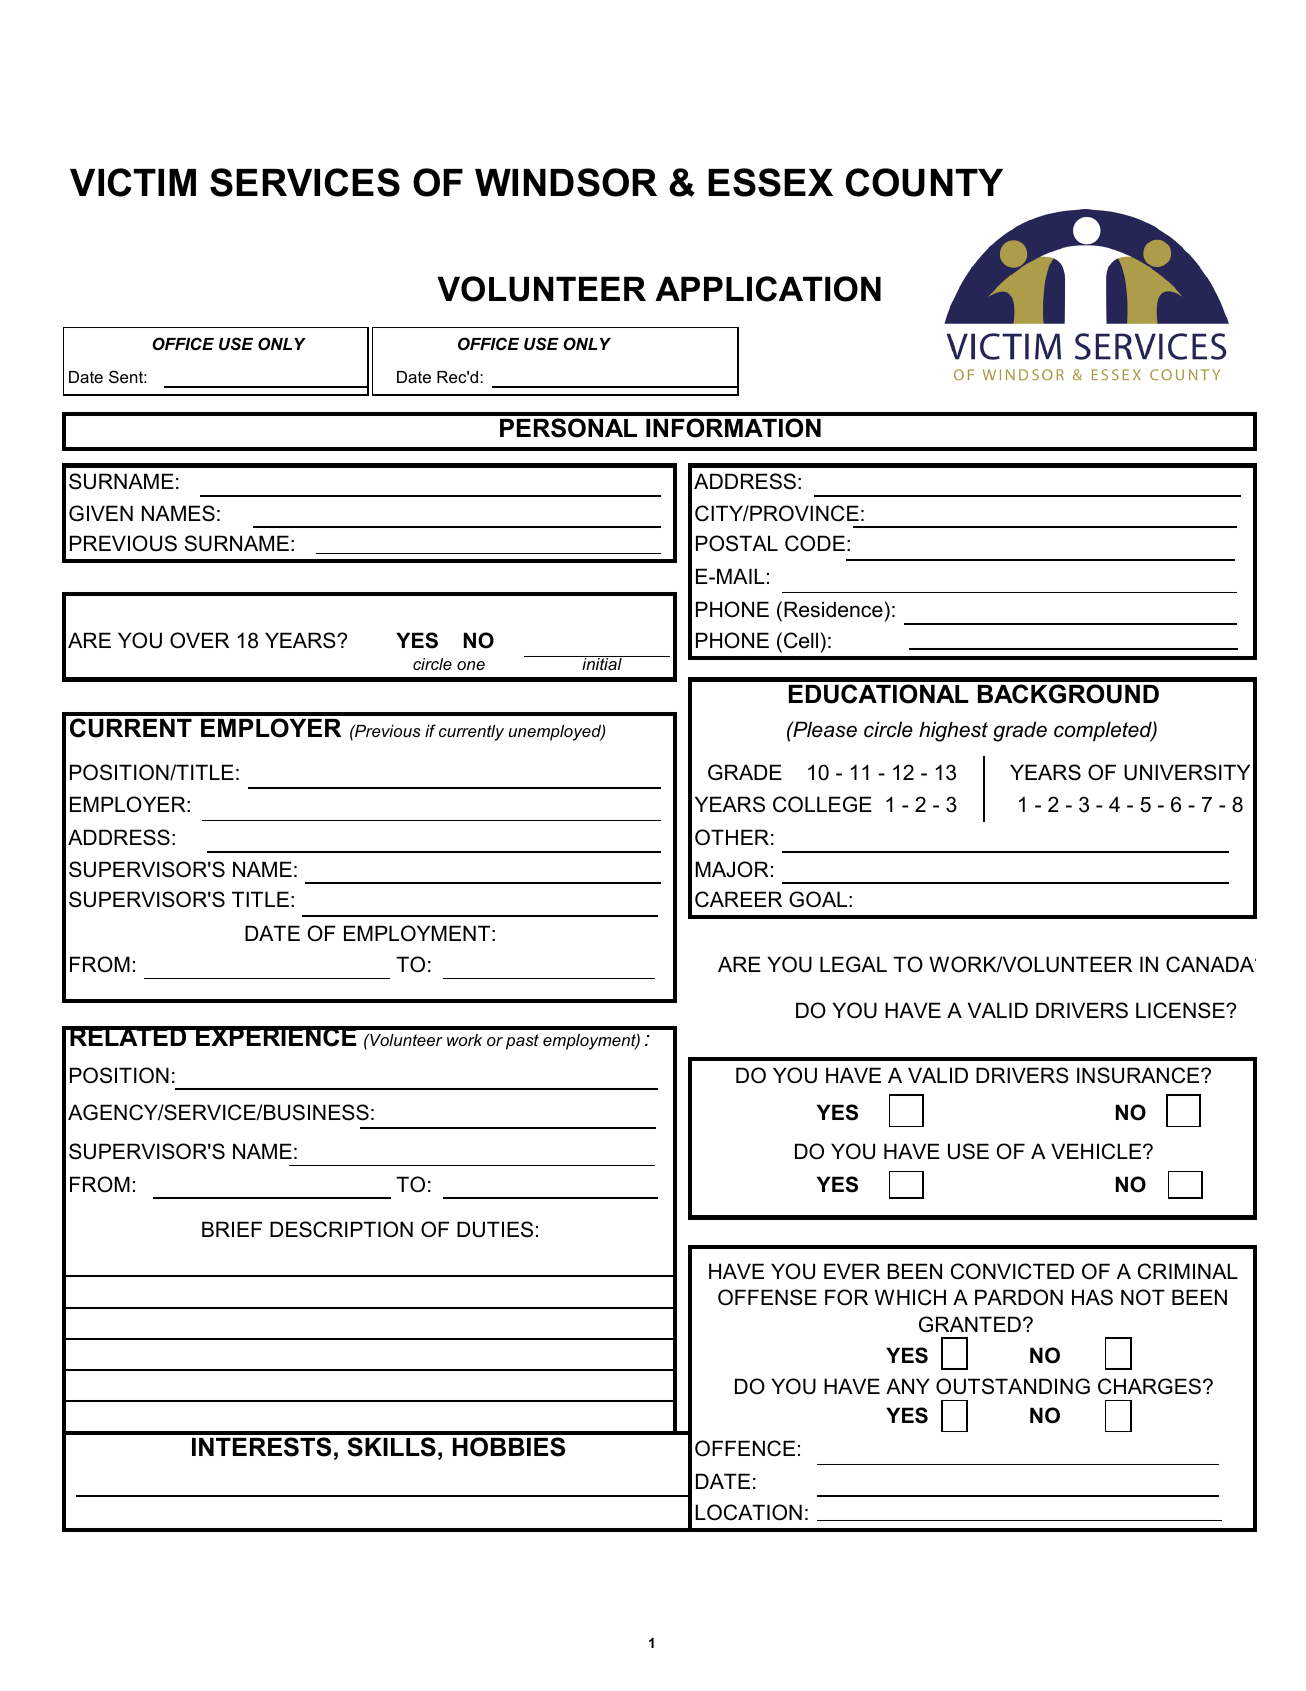  Describe the element at coordinates (953, 731) in the image. I see `highest` at that location.
